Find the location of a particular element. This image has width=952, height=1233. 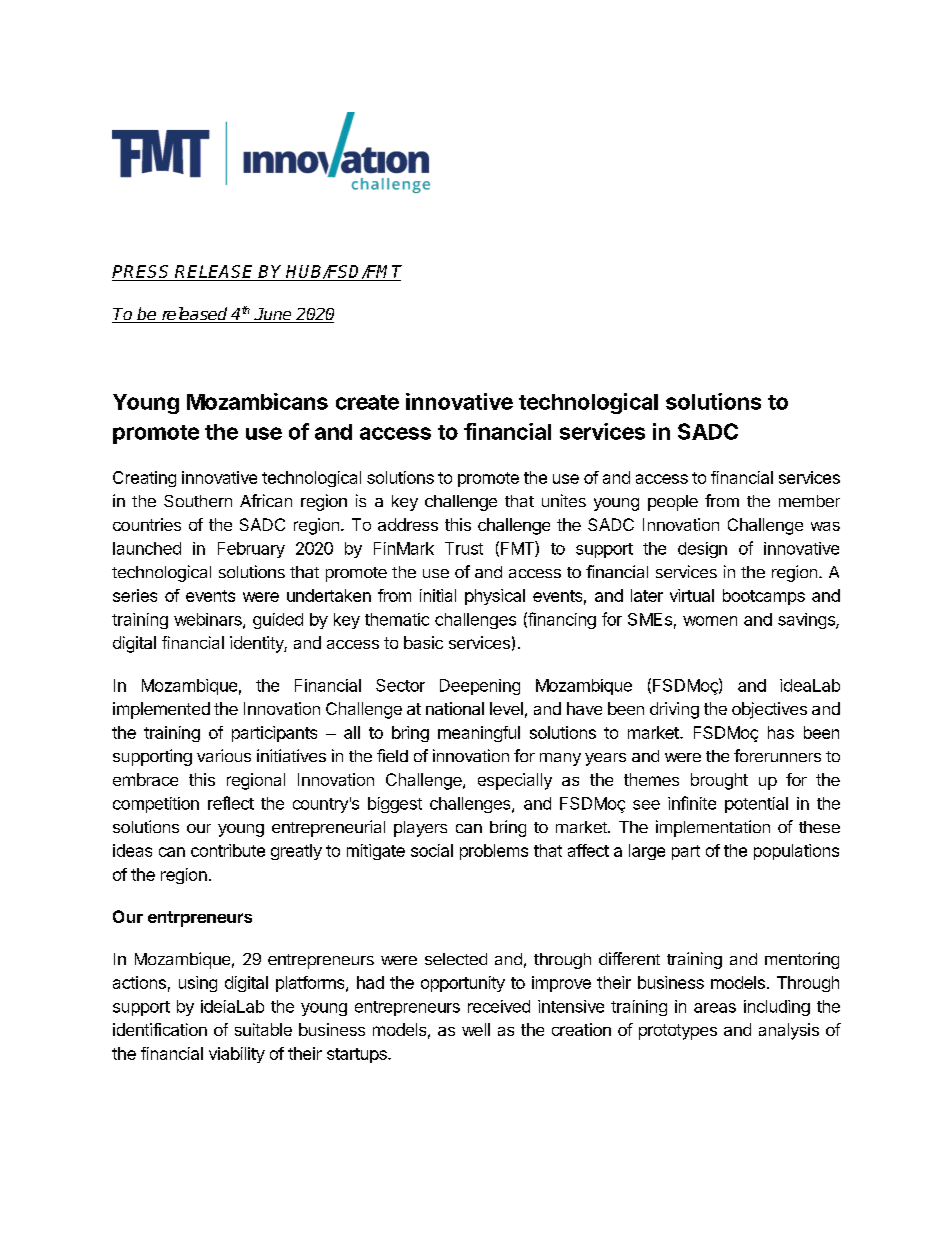

create is located at coordinates (367, 402).
